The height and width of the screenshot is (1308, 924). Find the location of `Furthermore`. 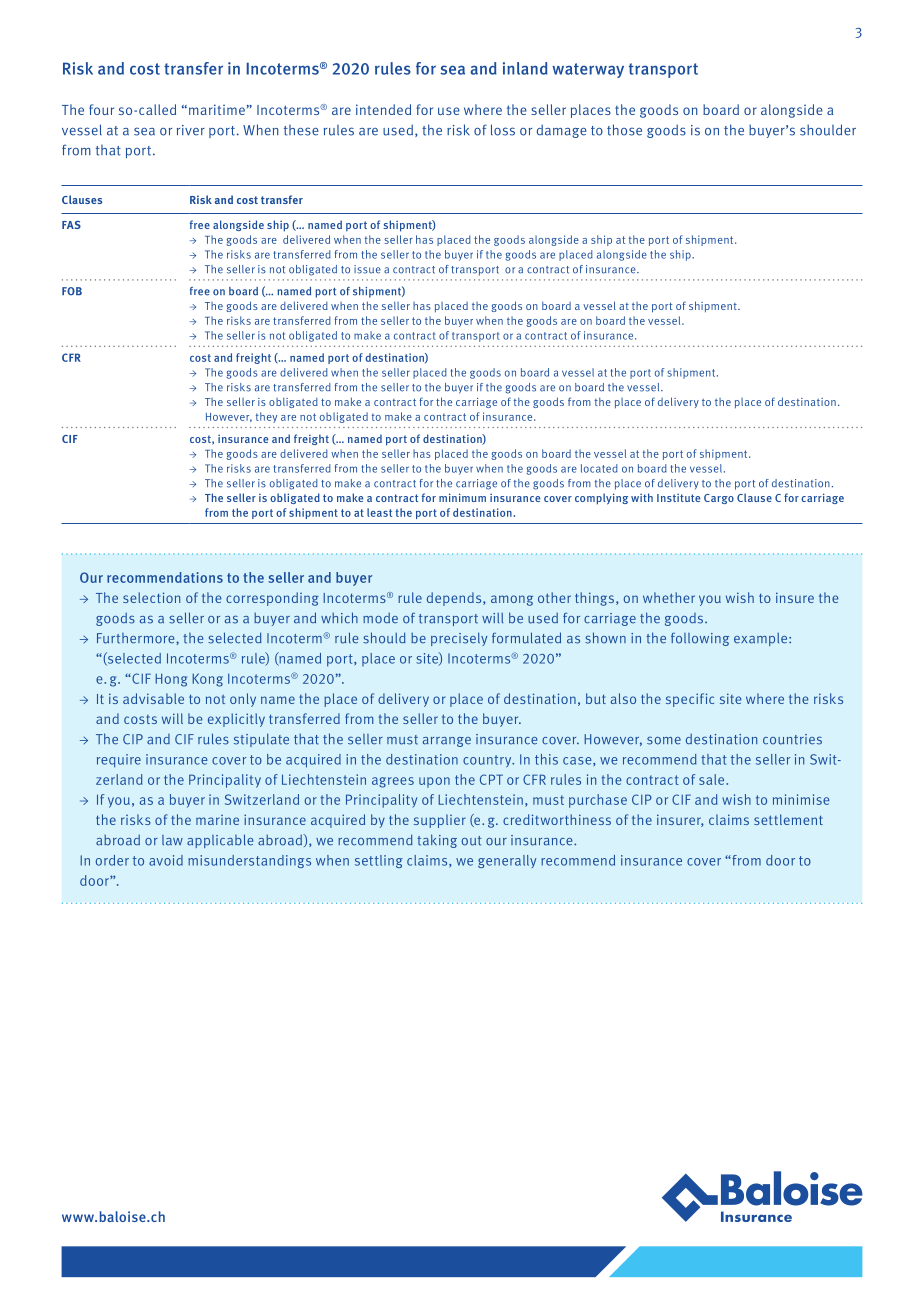

Furthermore is located at coordinates (137, 638).
